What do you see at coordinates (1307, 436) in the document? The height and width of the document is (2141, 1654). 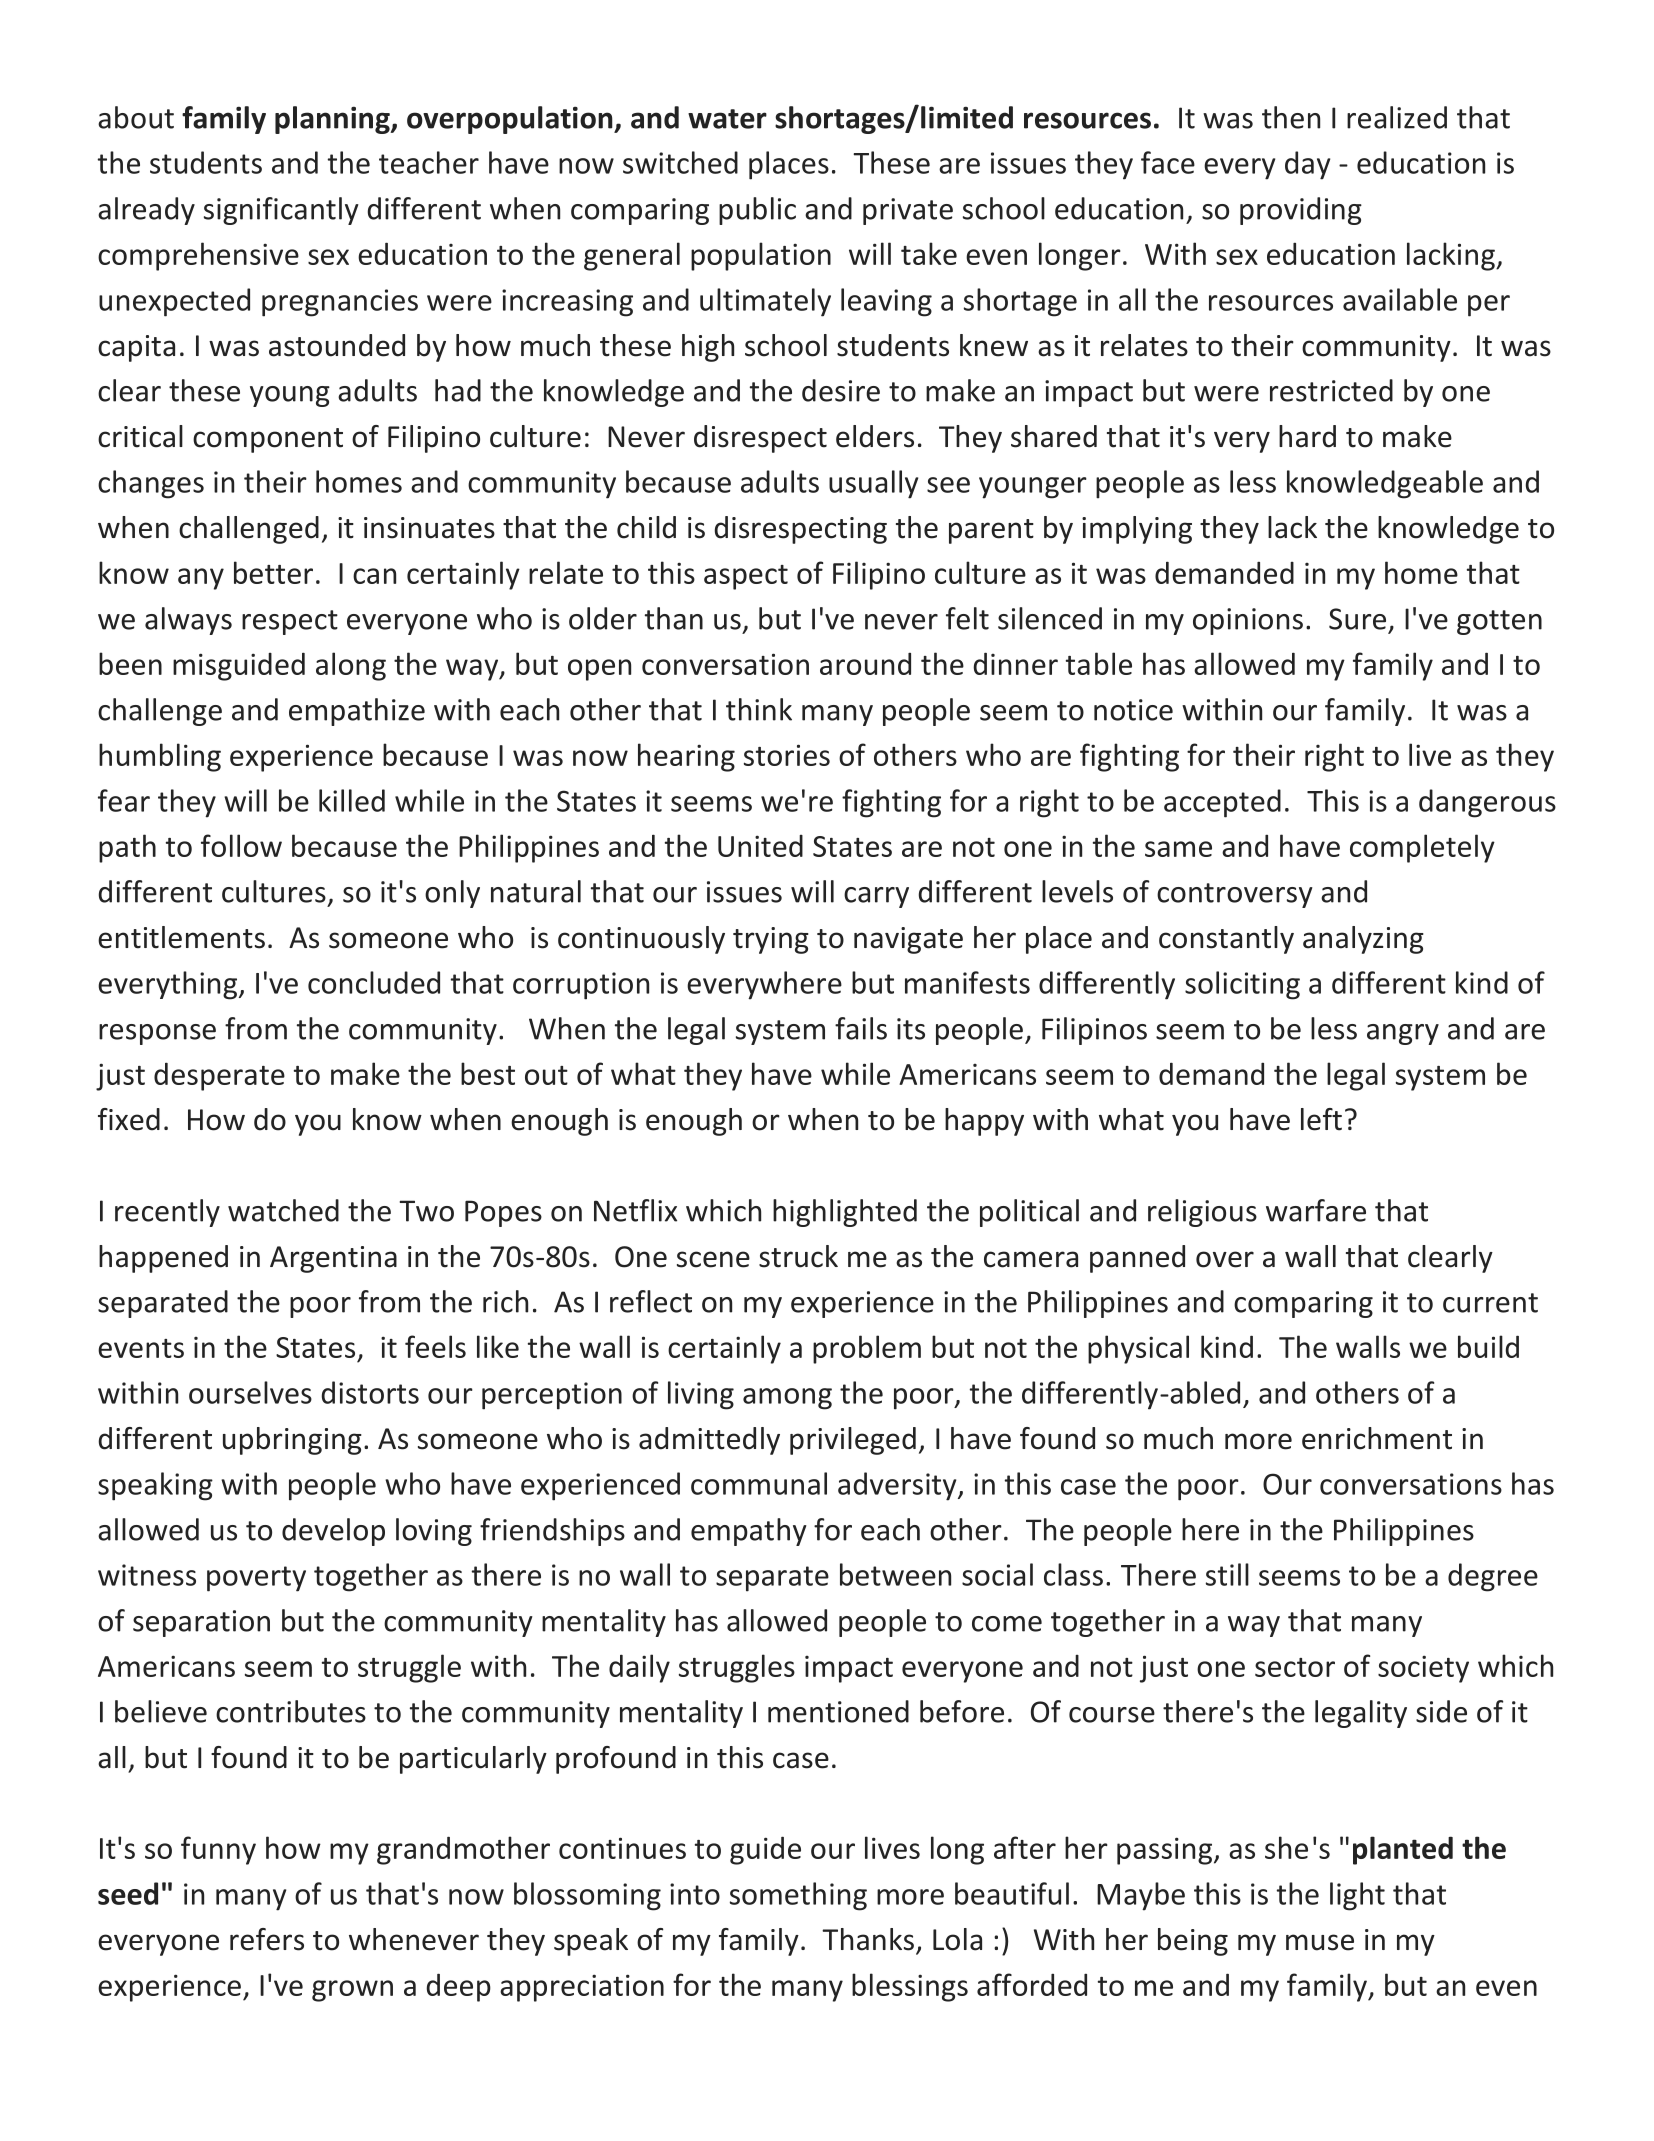 I see `hard` at bounding box center [1307, 436].
